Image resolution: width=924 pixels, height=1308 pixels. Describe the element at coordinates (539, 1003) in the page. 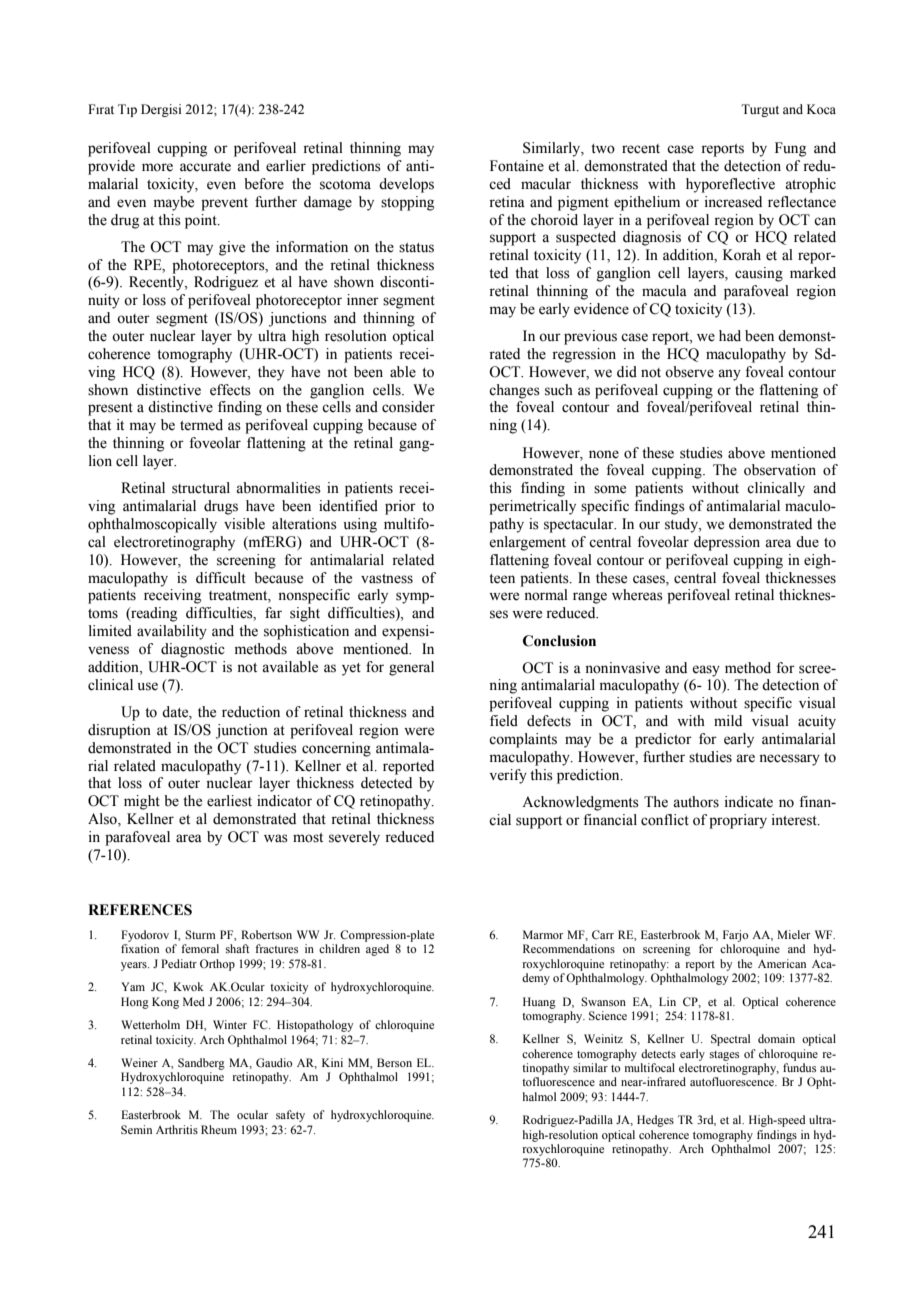

I see `Huang` at that location.
